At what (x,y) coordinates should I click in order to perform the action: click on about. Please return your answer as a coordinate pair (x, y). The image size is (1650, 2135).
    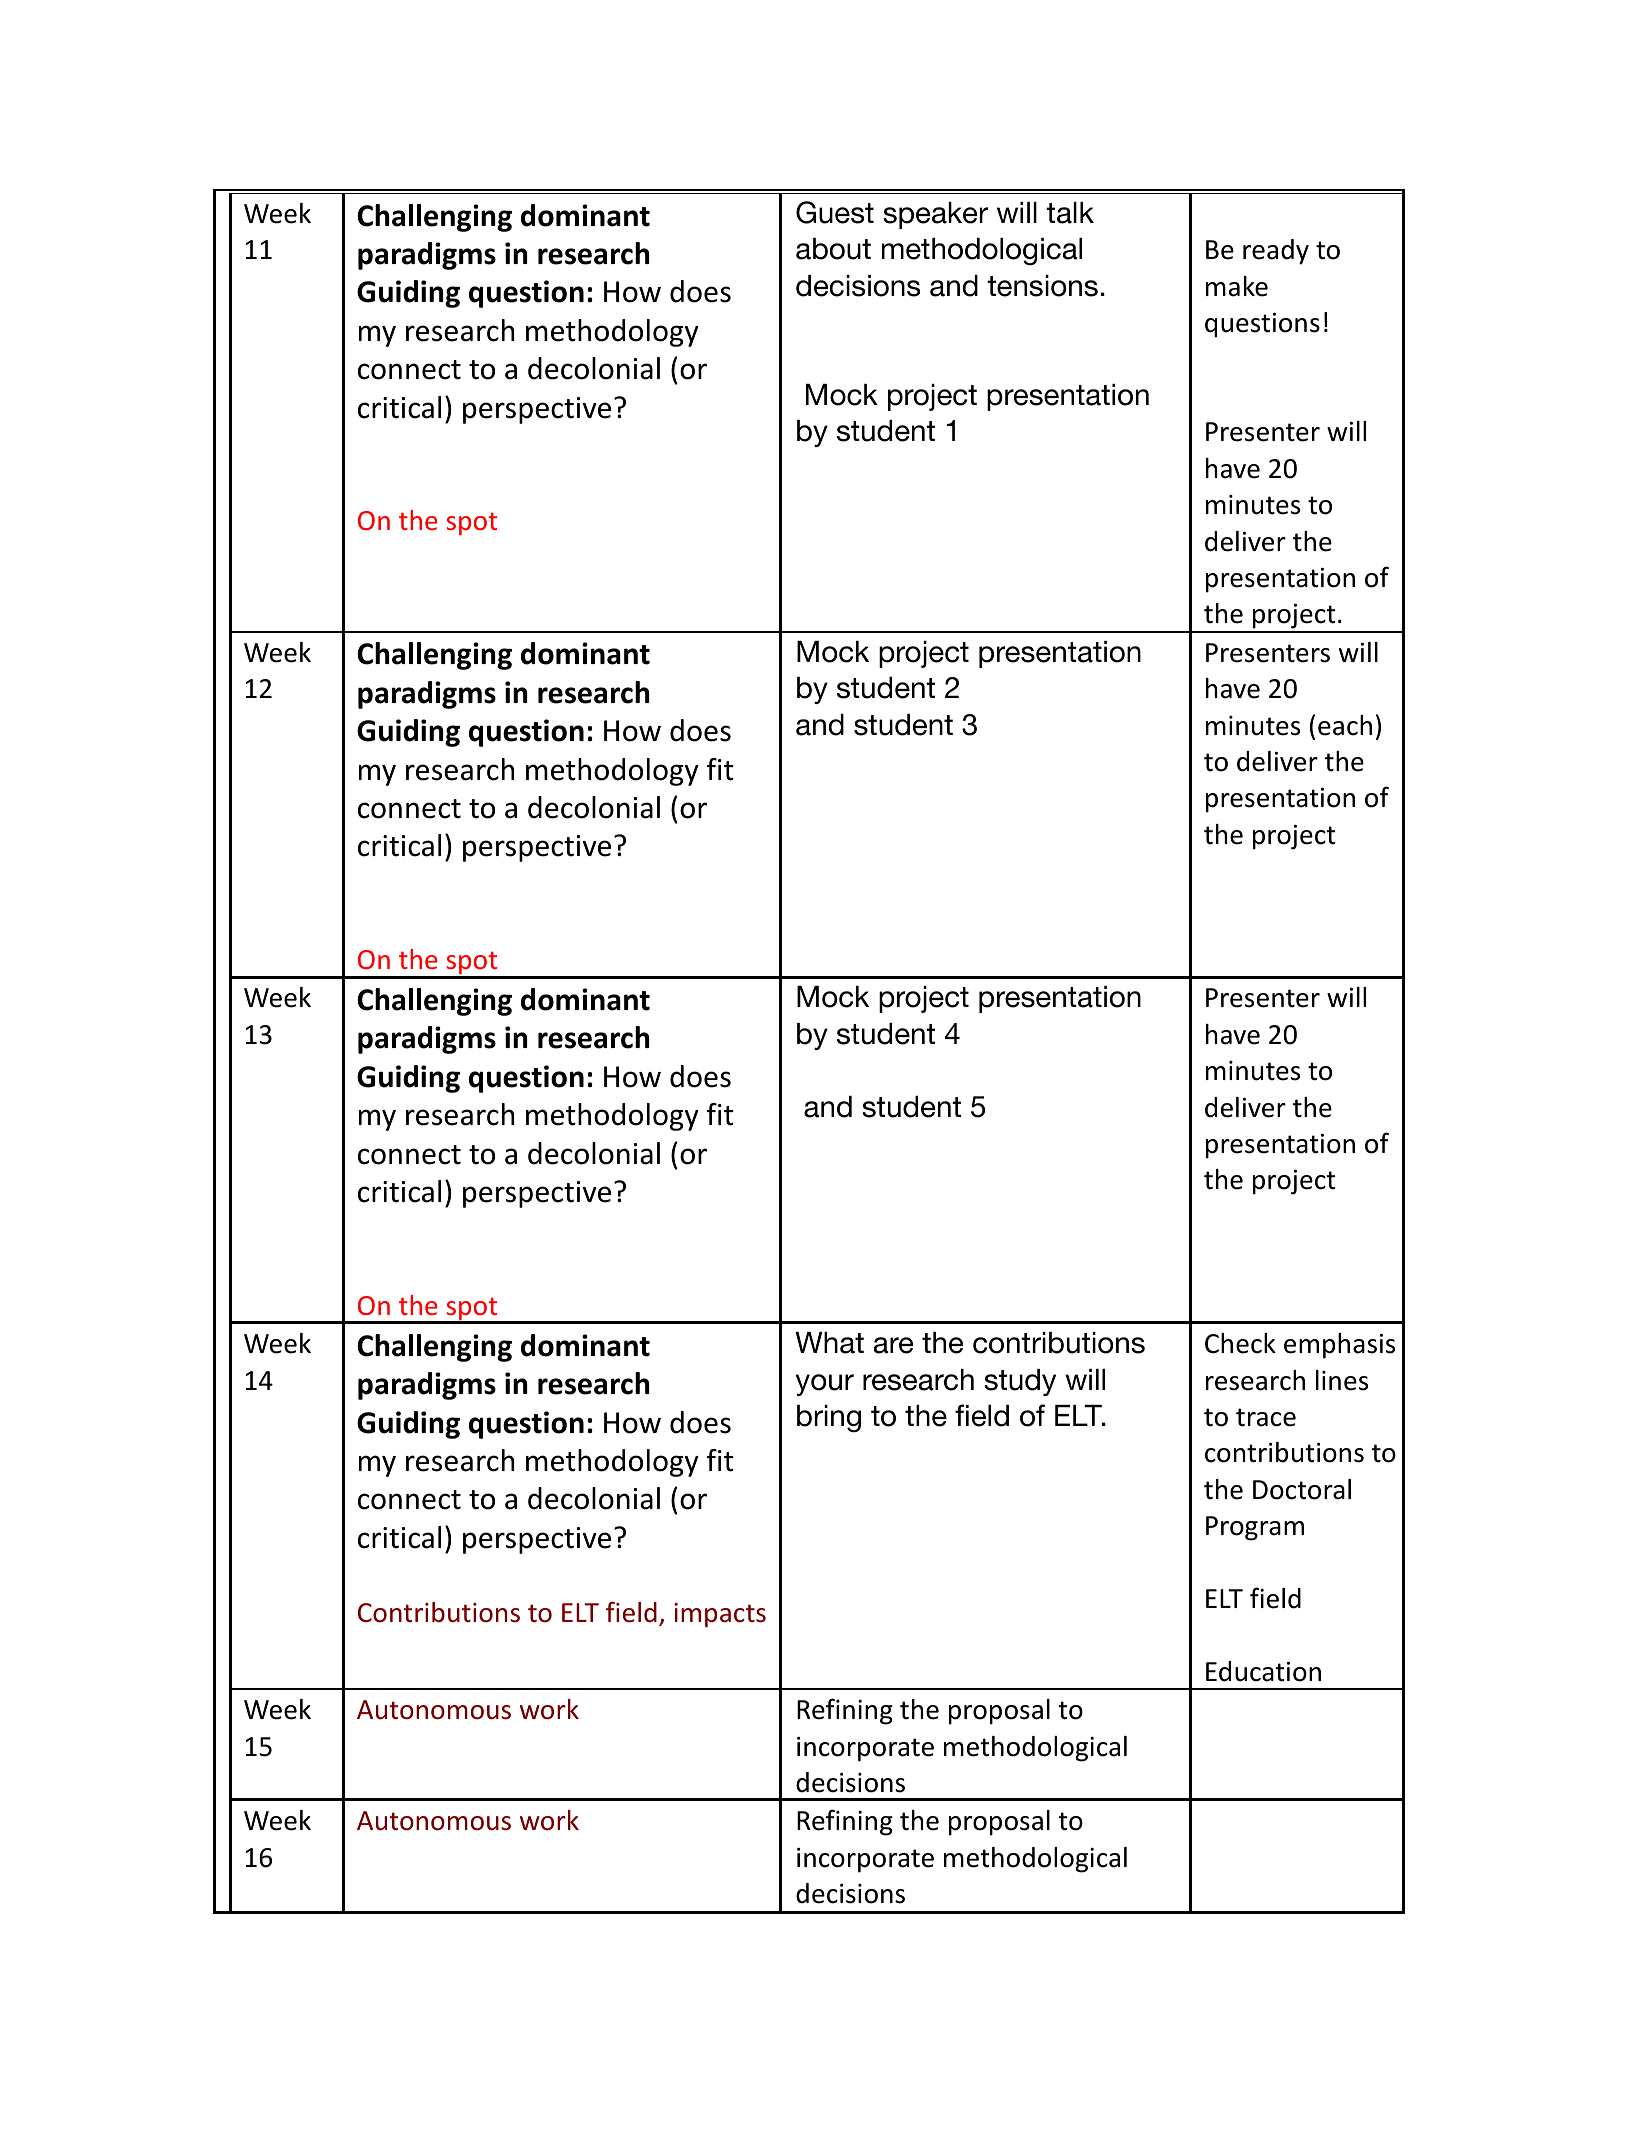
    Looking at the image, I should click on (833, 249).
